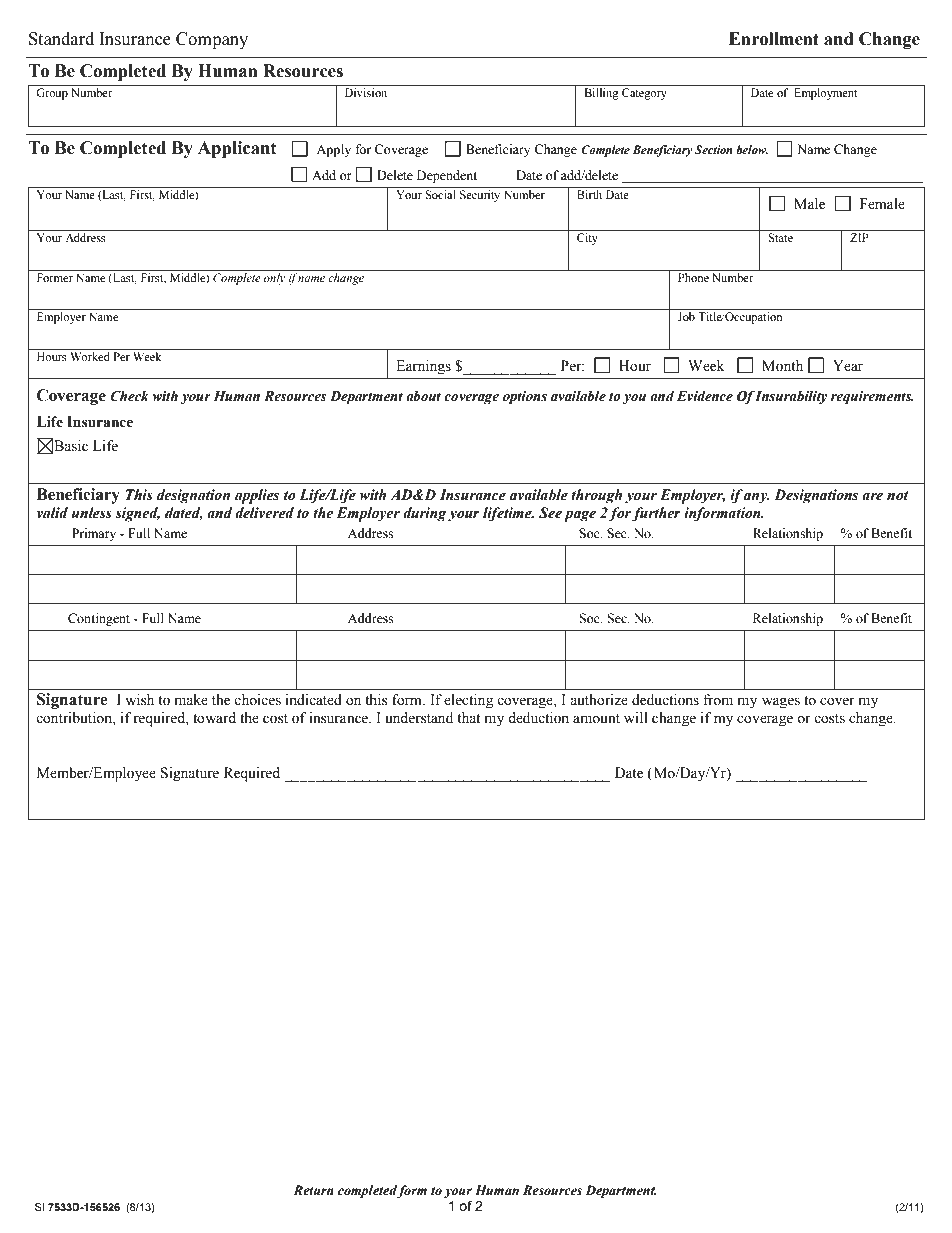  I want to click on options, so click(525, 398).
